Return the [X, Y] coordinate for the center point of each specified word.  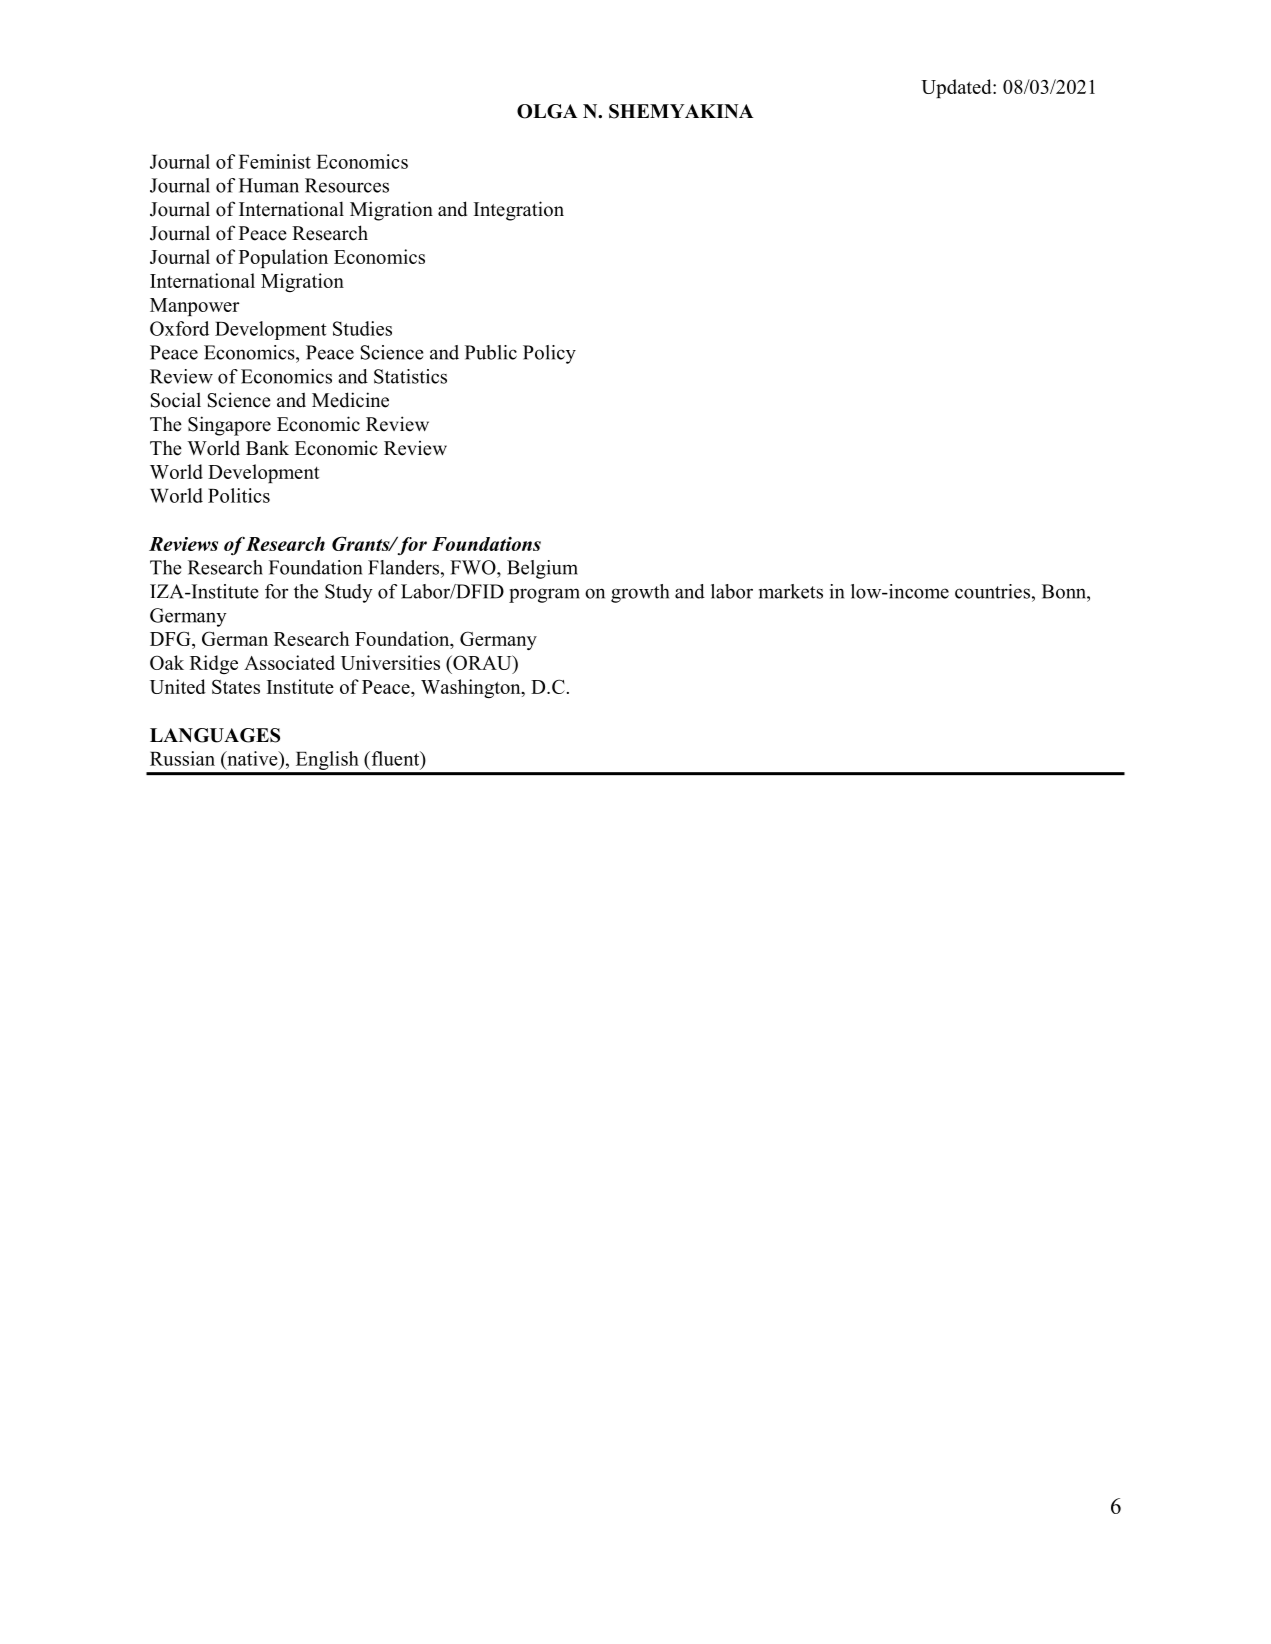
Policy [549, 354]
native [252, 758]
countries [994, 591]
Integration [519, 211]
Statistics [410, 376]
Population [283, 258]
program [544, 595]
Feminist [275, 161]
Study [349, 593]
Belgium [542, 569]
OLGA [547, 111]
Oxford [179, 328]
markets [791, 591]
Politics [239, 495]
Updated [957, 88]
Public [491, 352]
